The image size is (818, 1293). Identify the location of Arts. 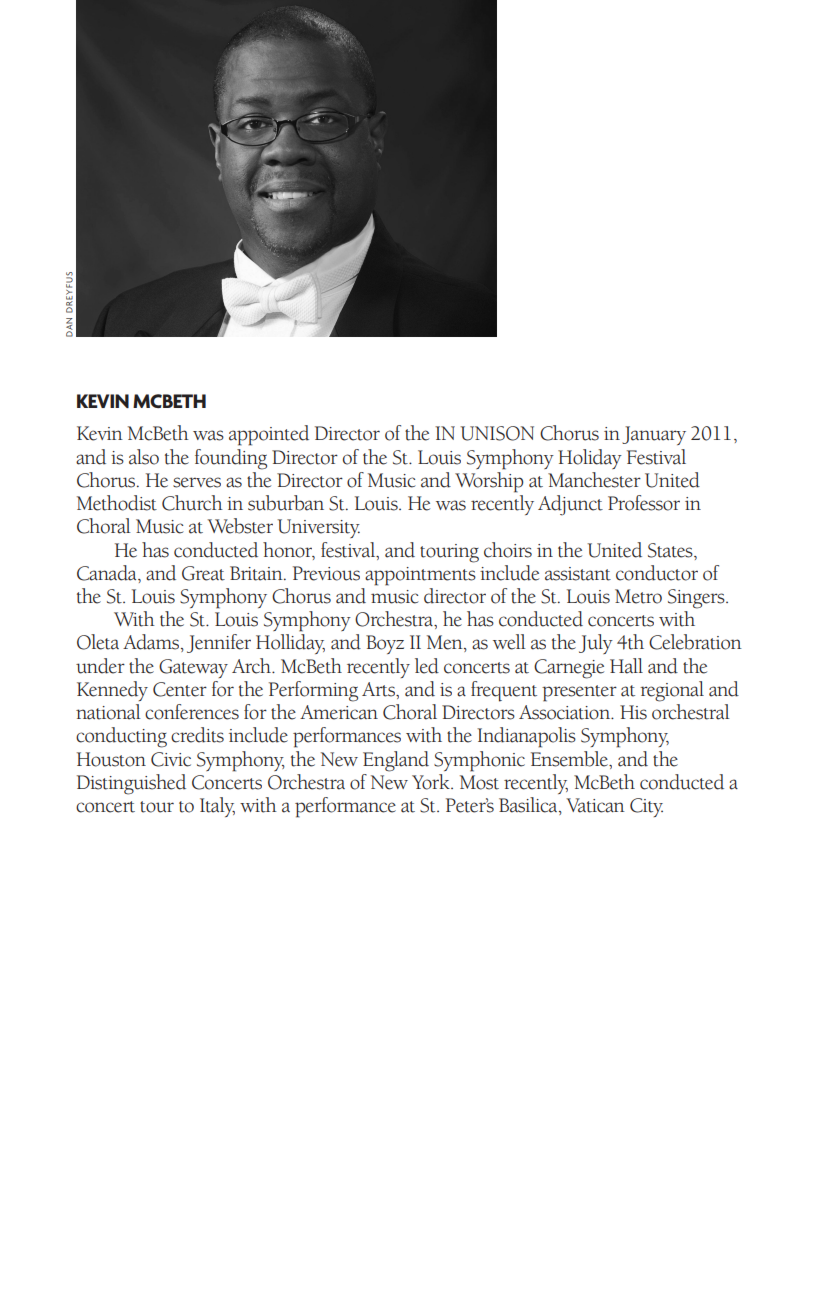
(379, 689).
